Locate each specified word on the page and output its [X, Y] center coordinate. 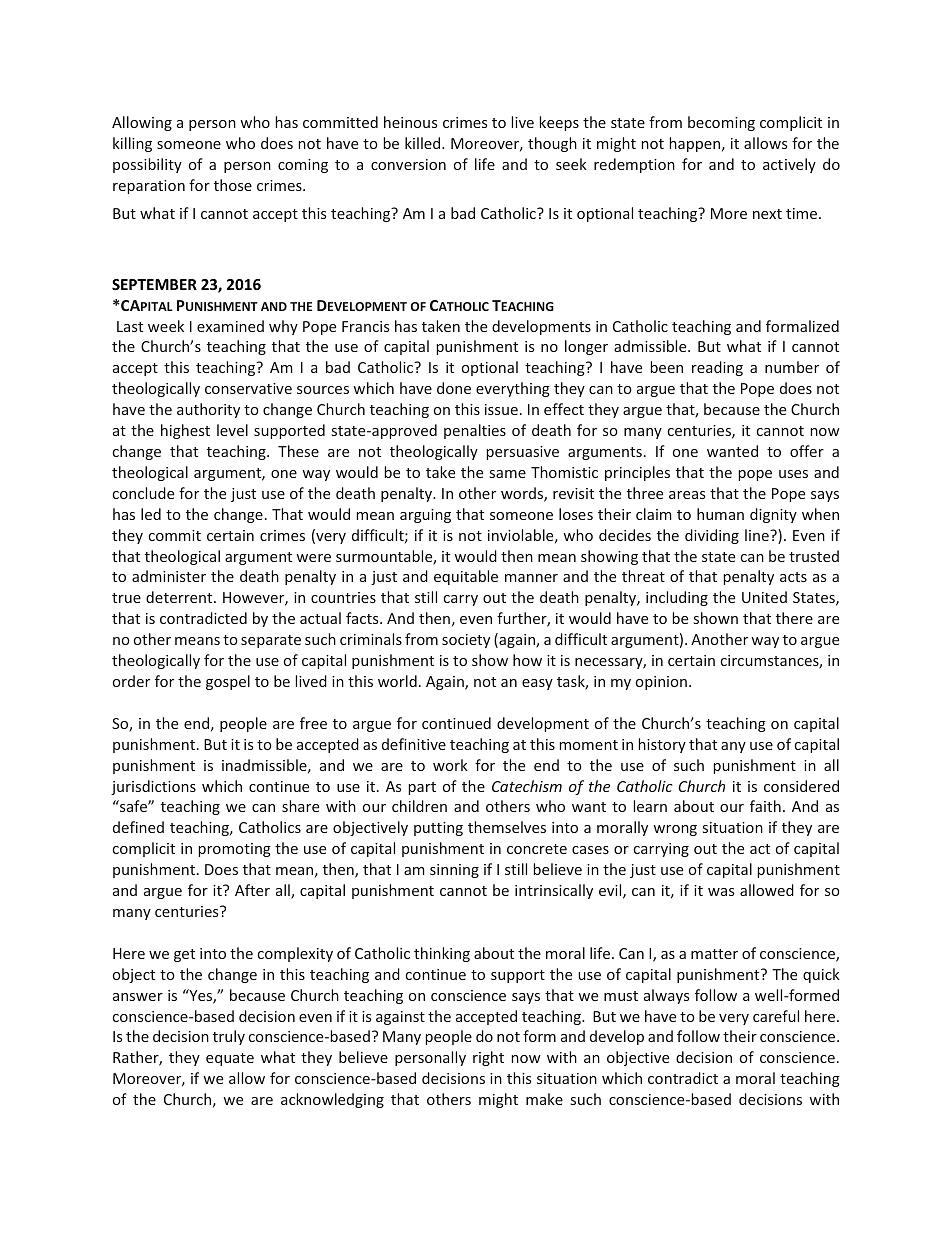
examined [230, 326]
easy [537, 684]
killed [424, 143]
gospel [228, 682]
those [233, 185]
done [454, 388]
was [721, 892]
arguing [425, 516]
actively [789, 165]
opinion [661, 683]
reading [717, 368]
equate [230, 1059]
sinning [454, 871]
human [720, 514]
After [252, 890]
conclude [143, 493]
